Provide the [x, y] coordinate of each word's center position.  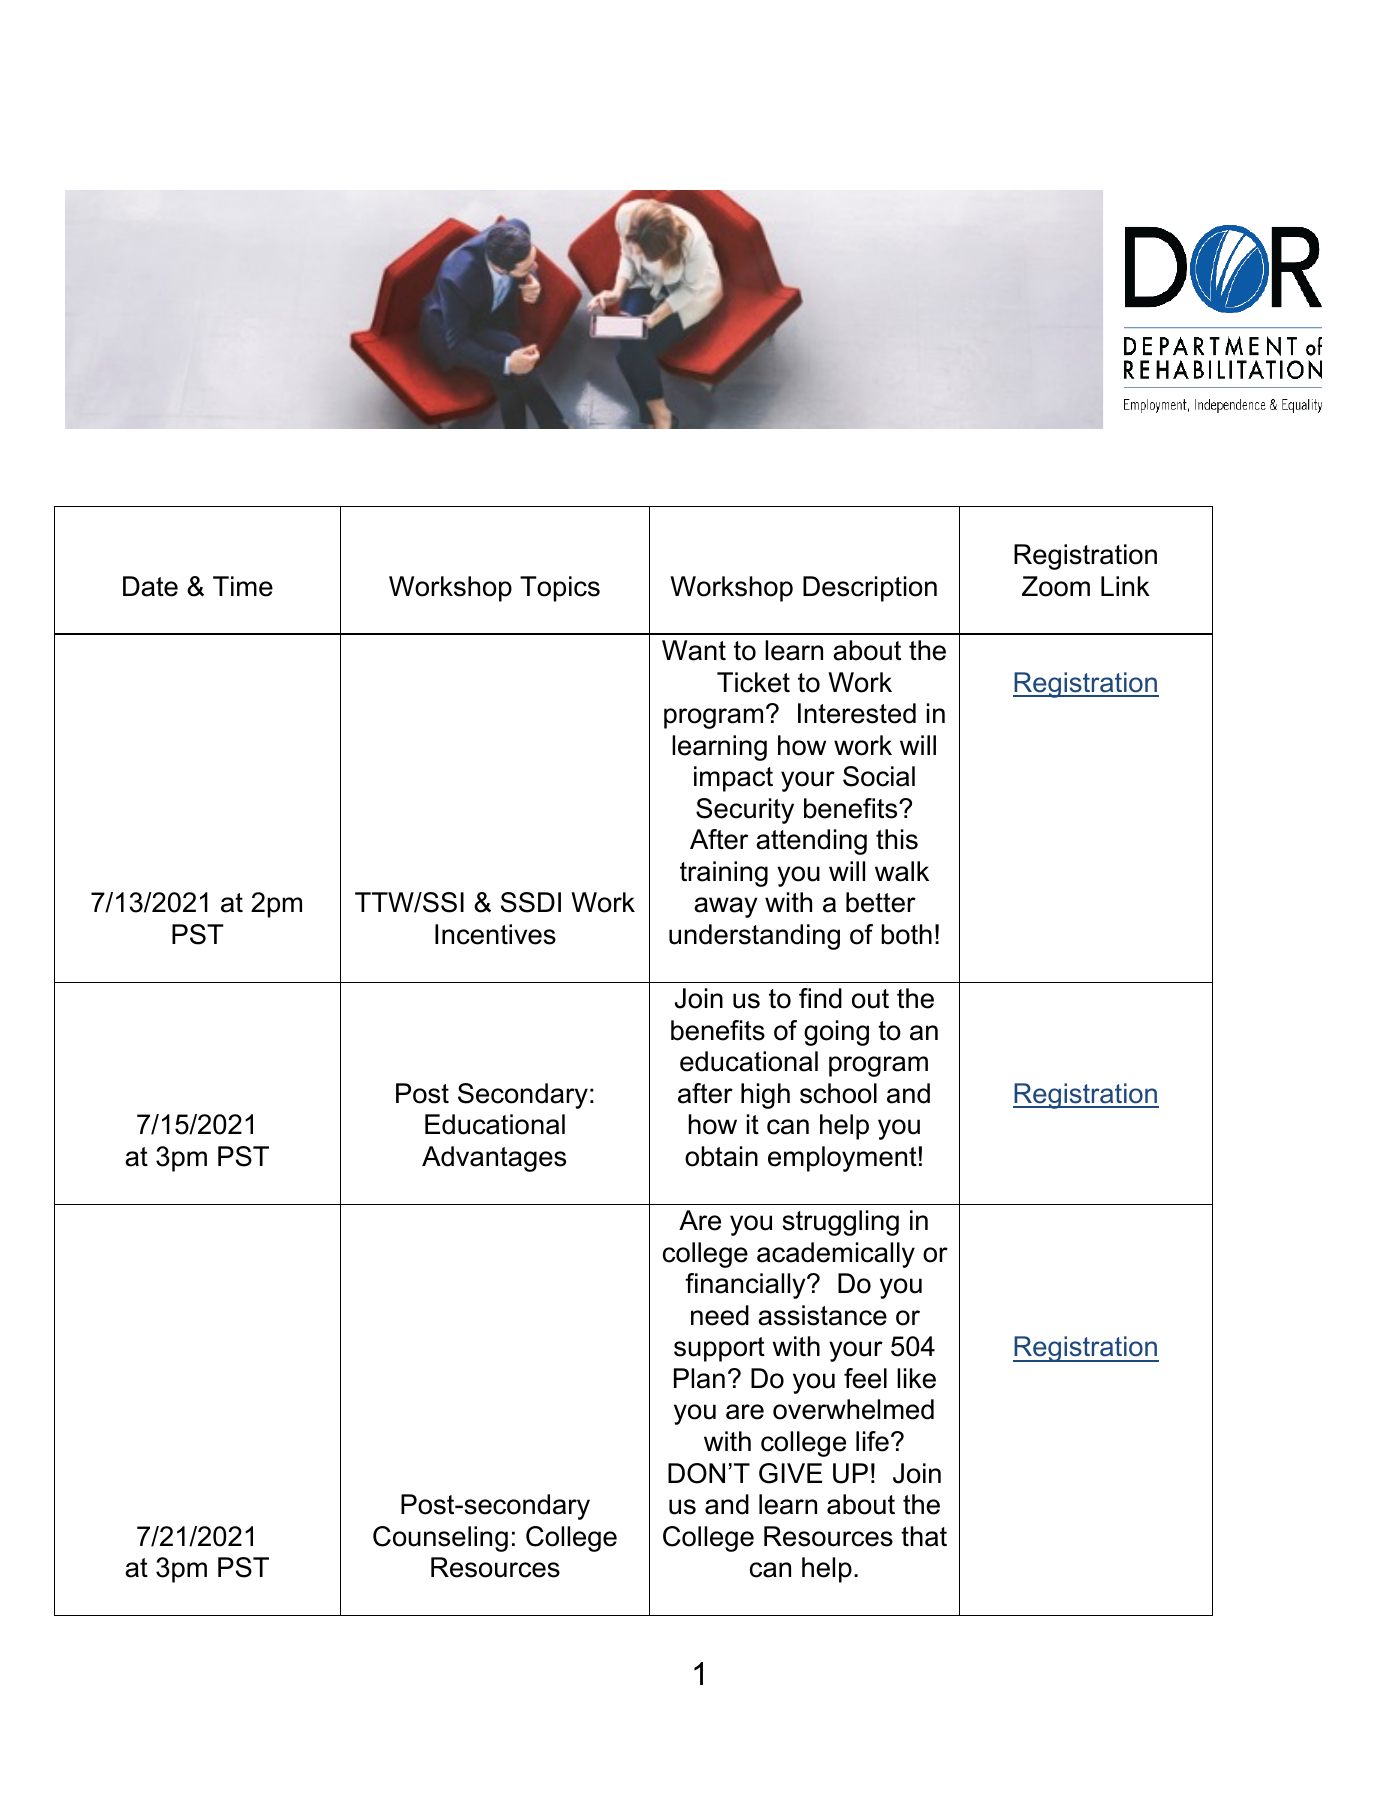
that [924, 1536]
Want [694, 650]
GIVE [790, 1473]
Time [243, 586]
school [838, 1093]
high [765, 1096]
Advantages [494, 1159]
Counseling [440, 1539]
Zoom [1056, 586]
